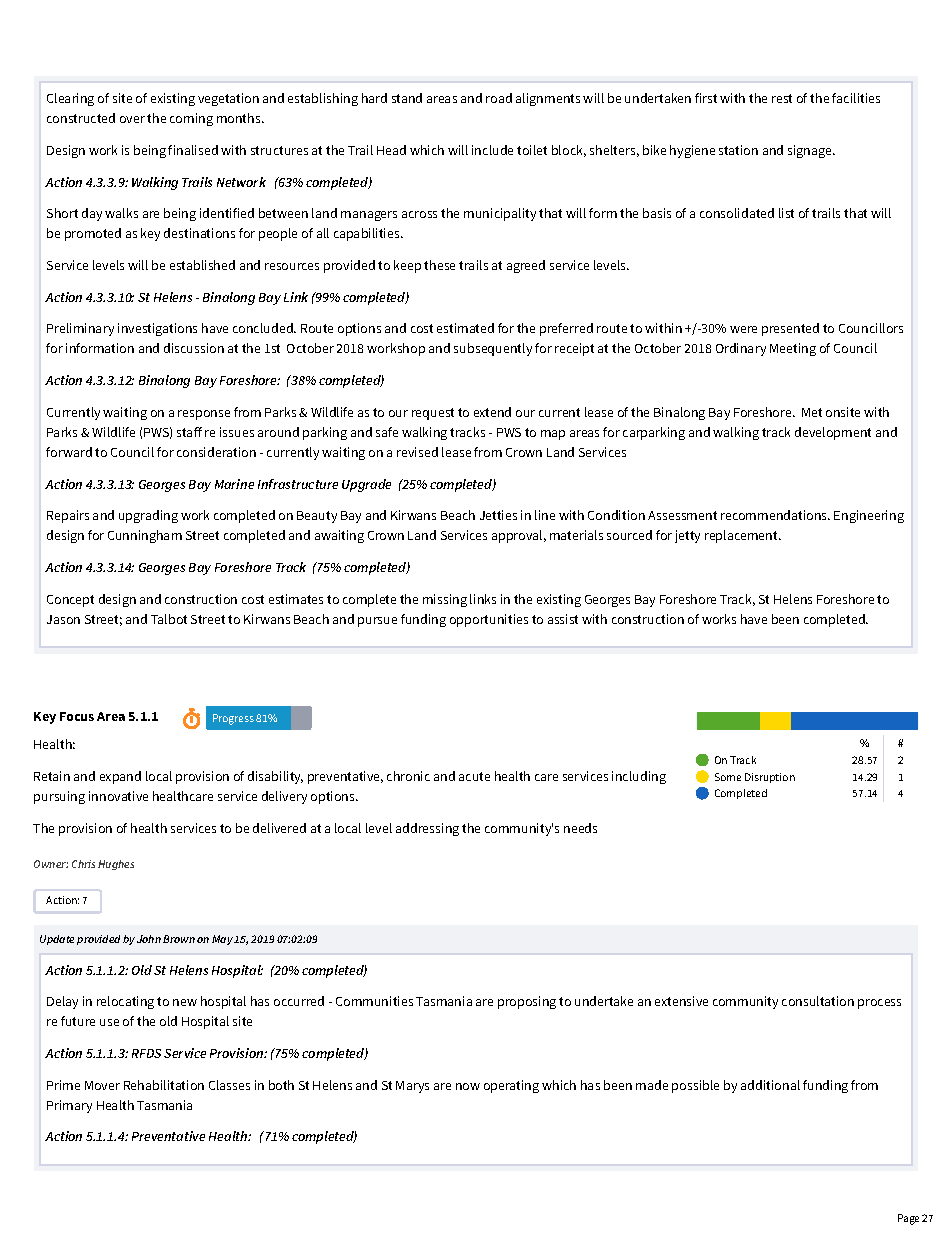 The image size is (952, 1233). Describe the element at coordinates (169, 619) in the page. I see `Talbot` at that location.
